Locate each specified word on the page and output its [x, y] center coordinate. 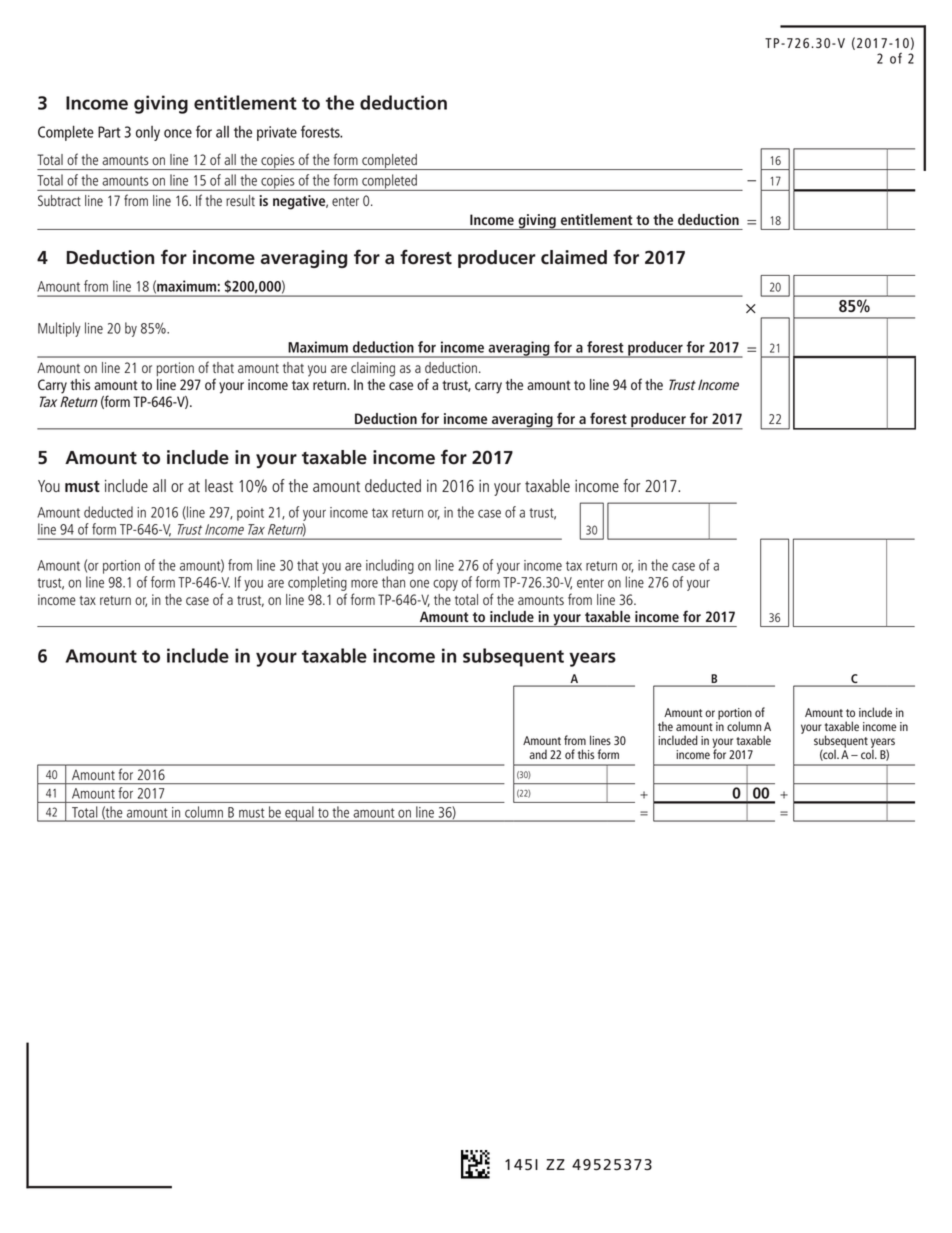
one [419, 583]
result [240, 200]
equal [299, 814]
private [277, 133]
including [390, 566]
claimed [574, 257]
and [538, 754]
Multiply [59, 329]
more [364, 583]
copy [445, 585]
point [250, 514]
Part [109, 132]
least [219, 485]
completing [317, 583]
